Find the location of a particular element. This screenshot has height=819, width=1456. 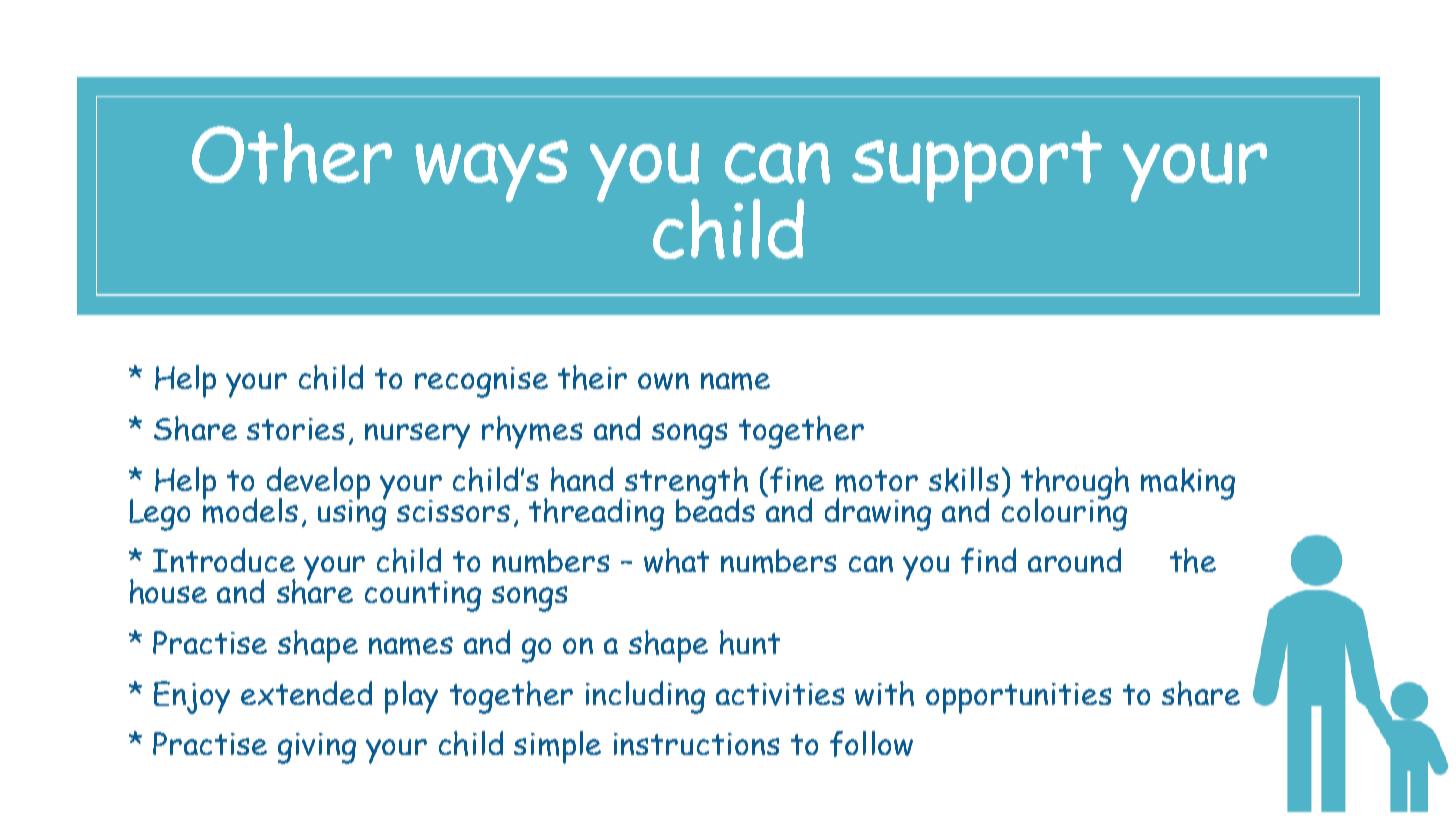

house is located at coordinates (168, 591).
